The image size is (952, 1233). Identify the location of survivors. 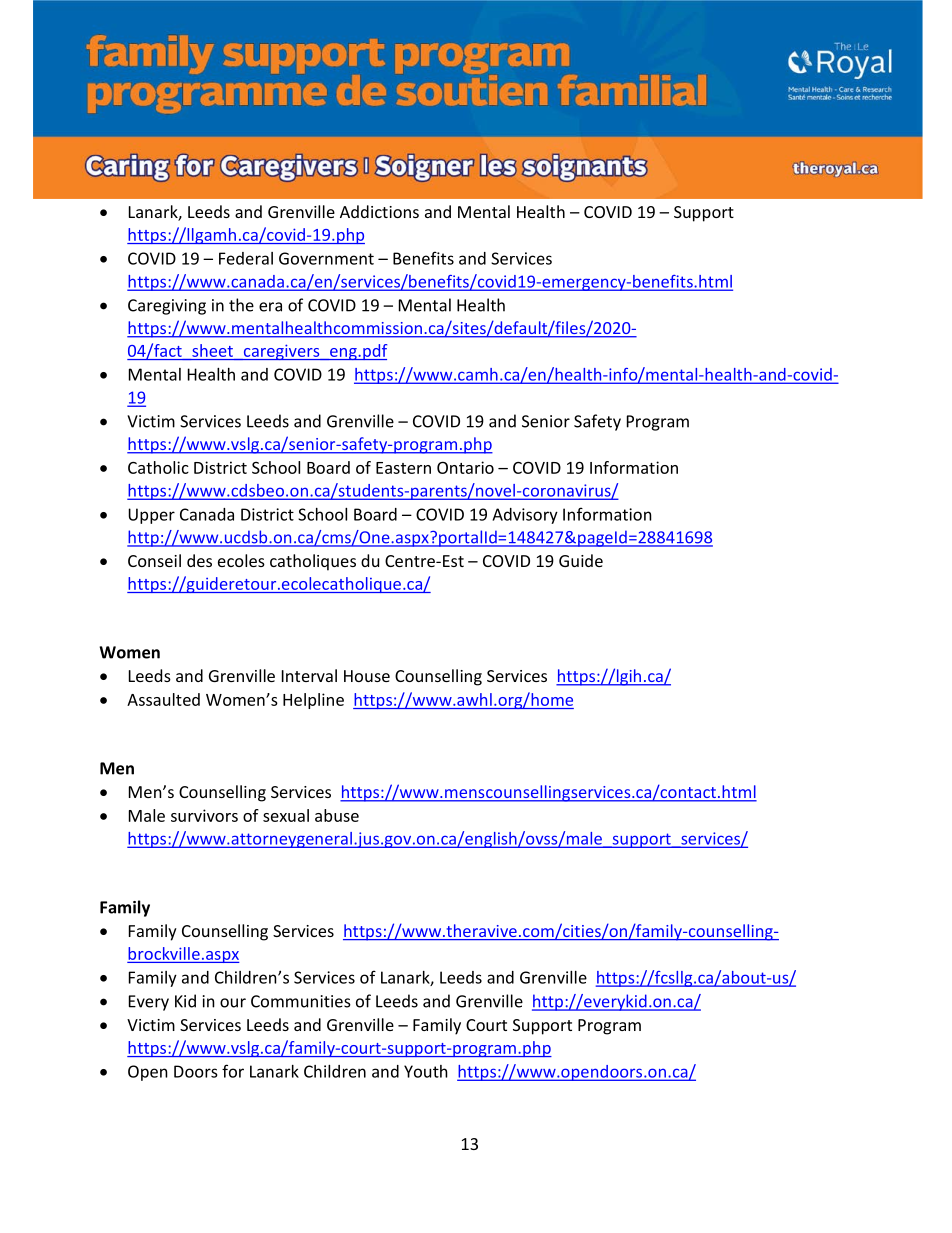
(204, 815).
